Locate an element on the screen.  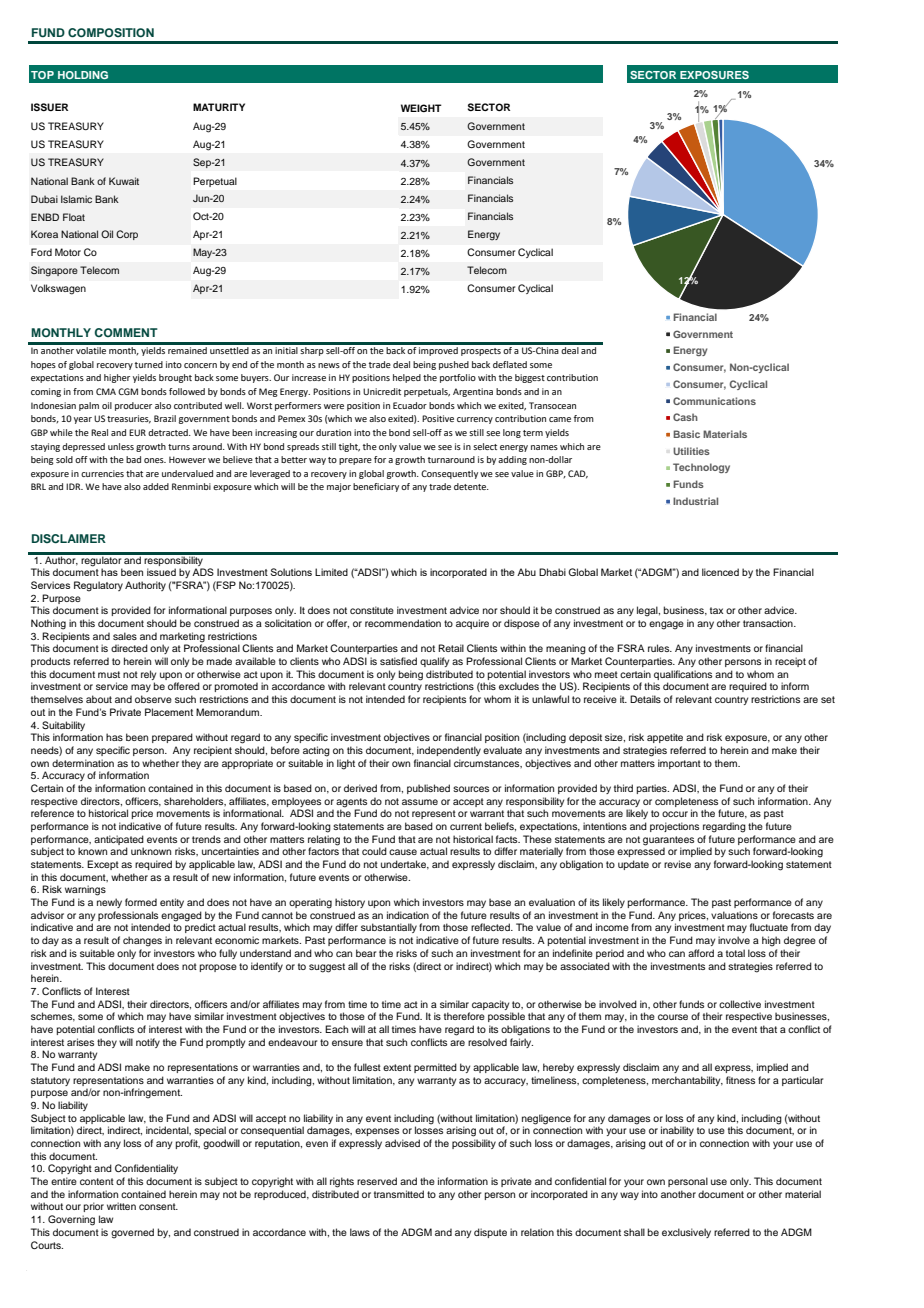
Communications is located at coordinates (714, 401).
